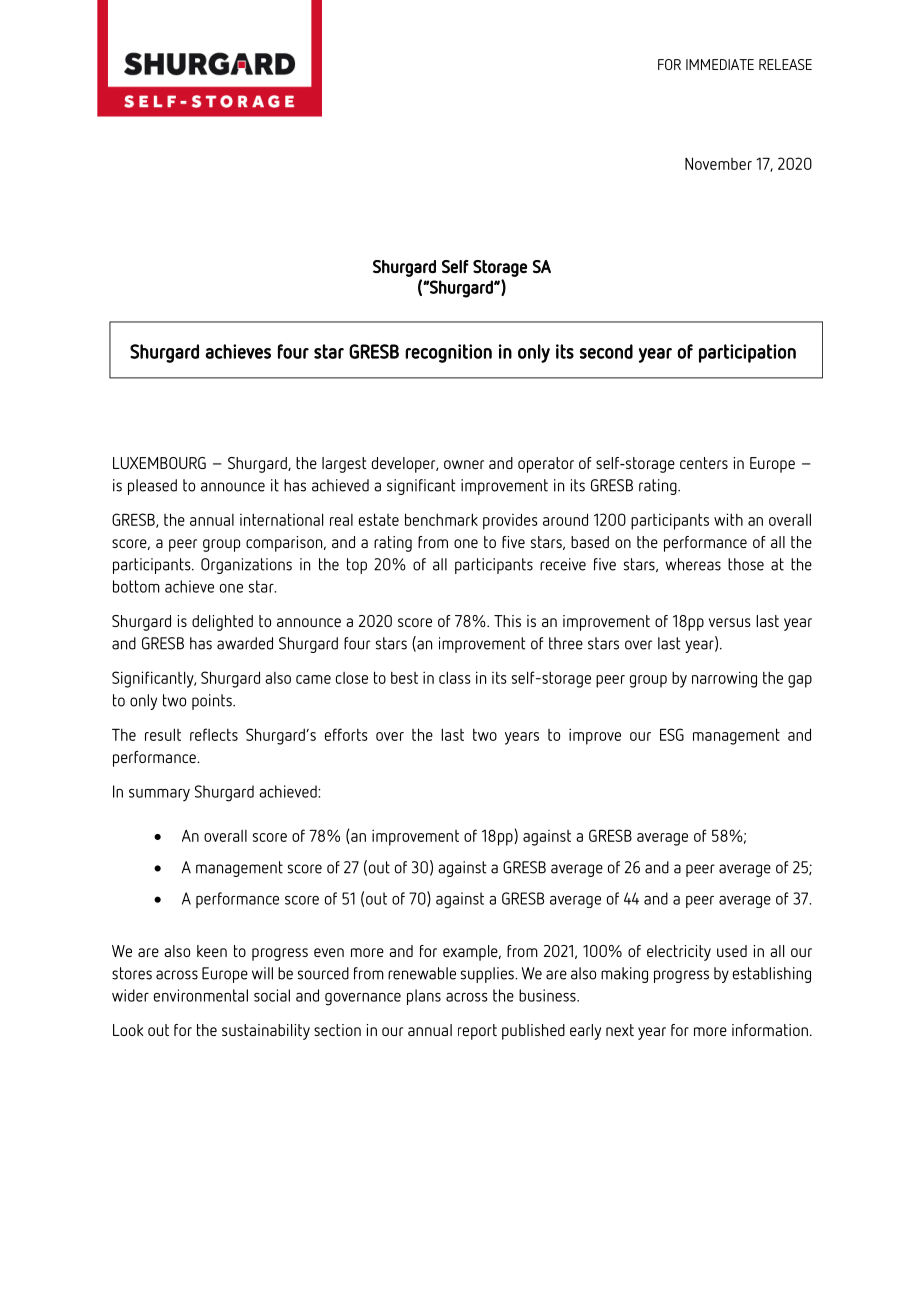  Describe the element at coordinates (159, 463) in the document. I see `LUXEMBOURG` at that location.
